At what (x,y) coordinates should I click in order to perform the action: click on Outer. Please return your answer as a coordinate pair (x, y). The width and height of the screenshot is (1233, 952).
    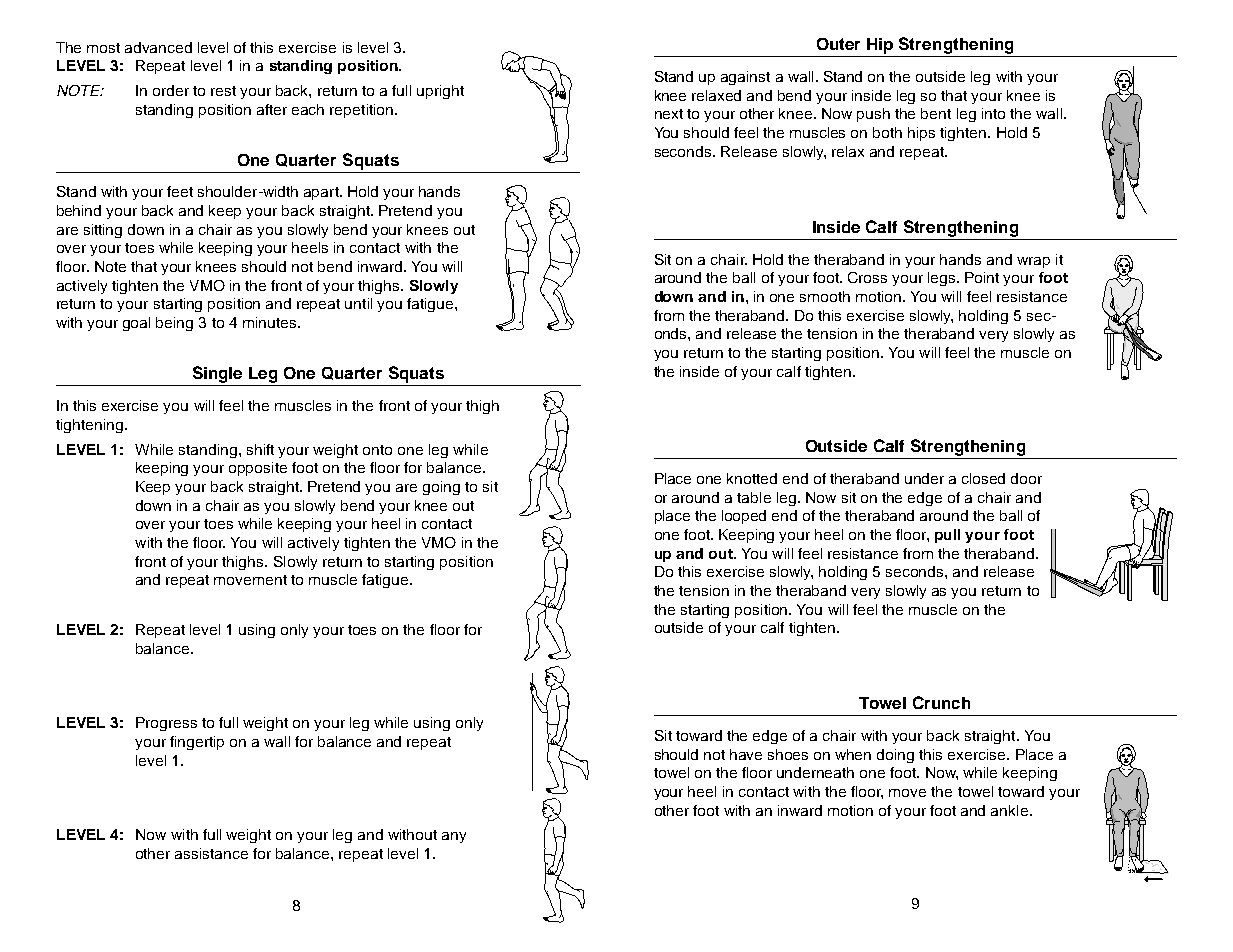
    Looking at the image, I should click on (838, 44).
